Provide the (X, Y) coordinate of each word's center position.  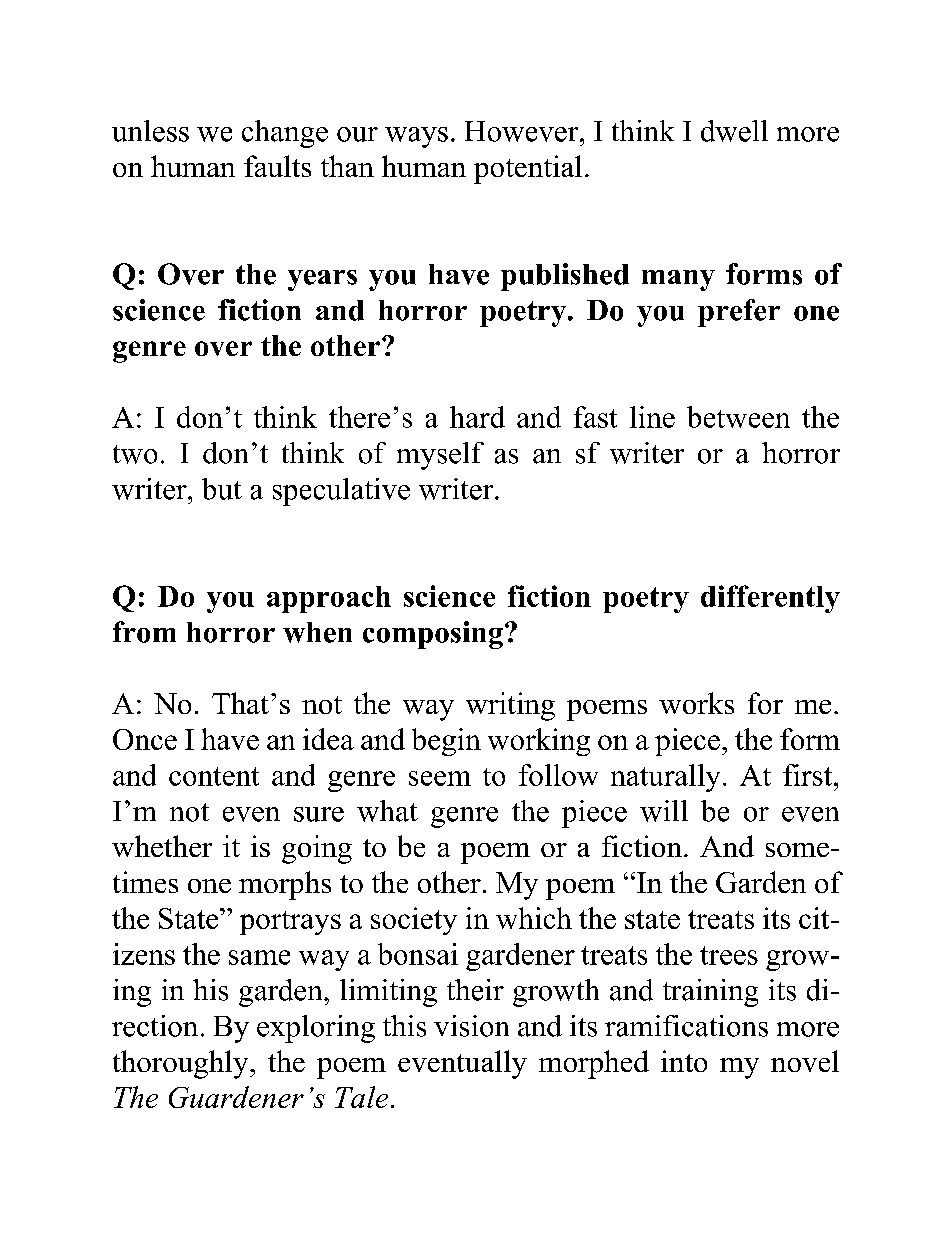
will (664, 811)
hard (477, 417)
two (135, 454)
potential (528, 169)
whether (162, 846)
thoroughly (182, 1064)
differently (770, 599)
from (144, 632)
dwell (734, 131)
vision (471, 1026)
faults (277, 166)
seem (440, 778)
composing (433, 635)
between (738, 417)
